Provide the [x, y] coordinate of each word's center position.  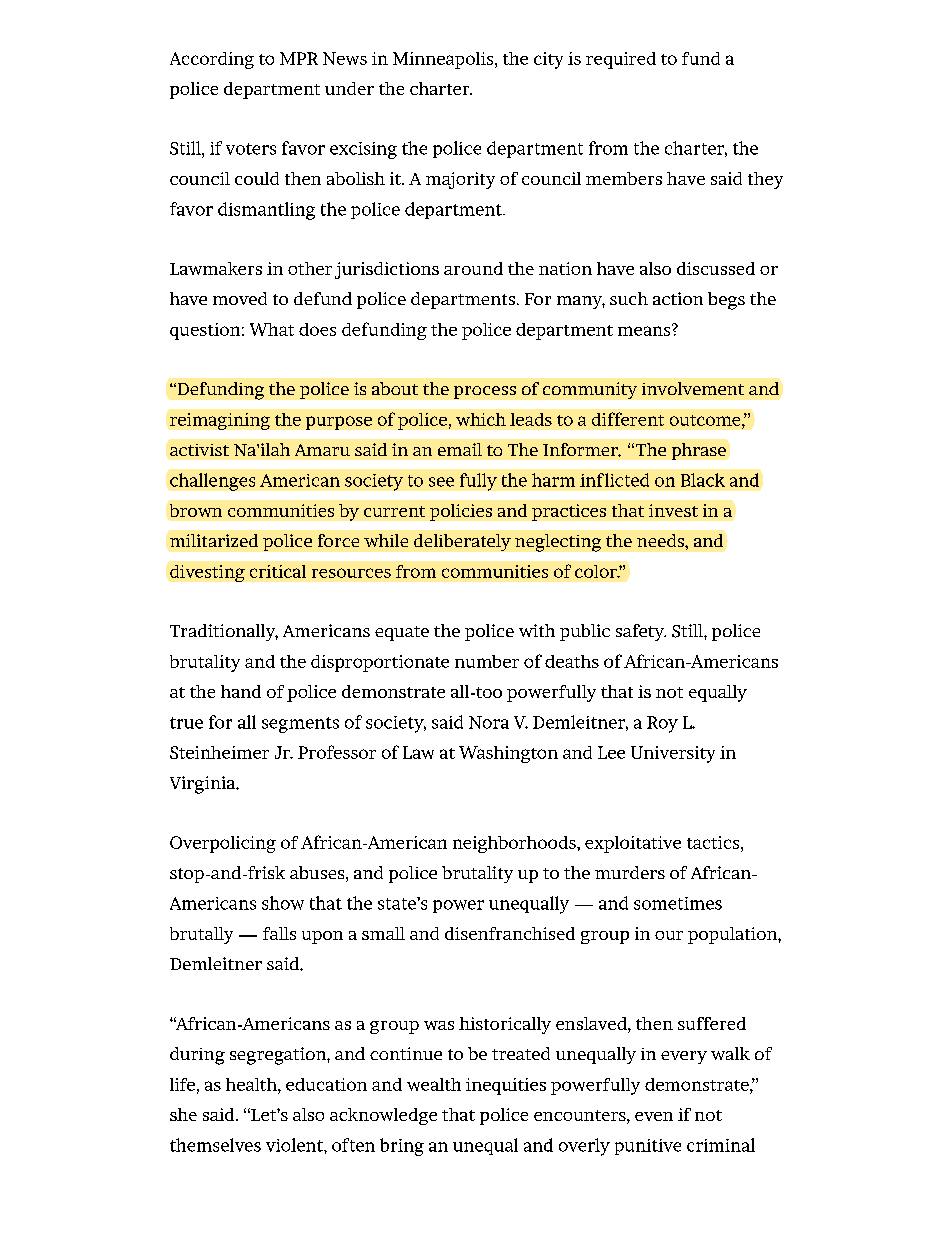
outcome [706, 420]
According [212, 60]
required [621, 60]
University [673, 754]
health [252, 1084]
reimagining [220, 421]
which [481, 419]
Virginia [204, 785]
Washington [508, 754]
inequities [506, 1086]
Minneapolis [444, 60]
